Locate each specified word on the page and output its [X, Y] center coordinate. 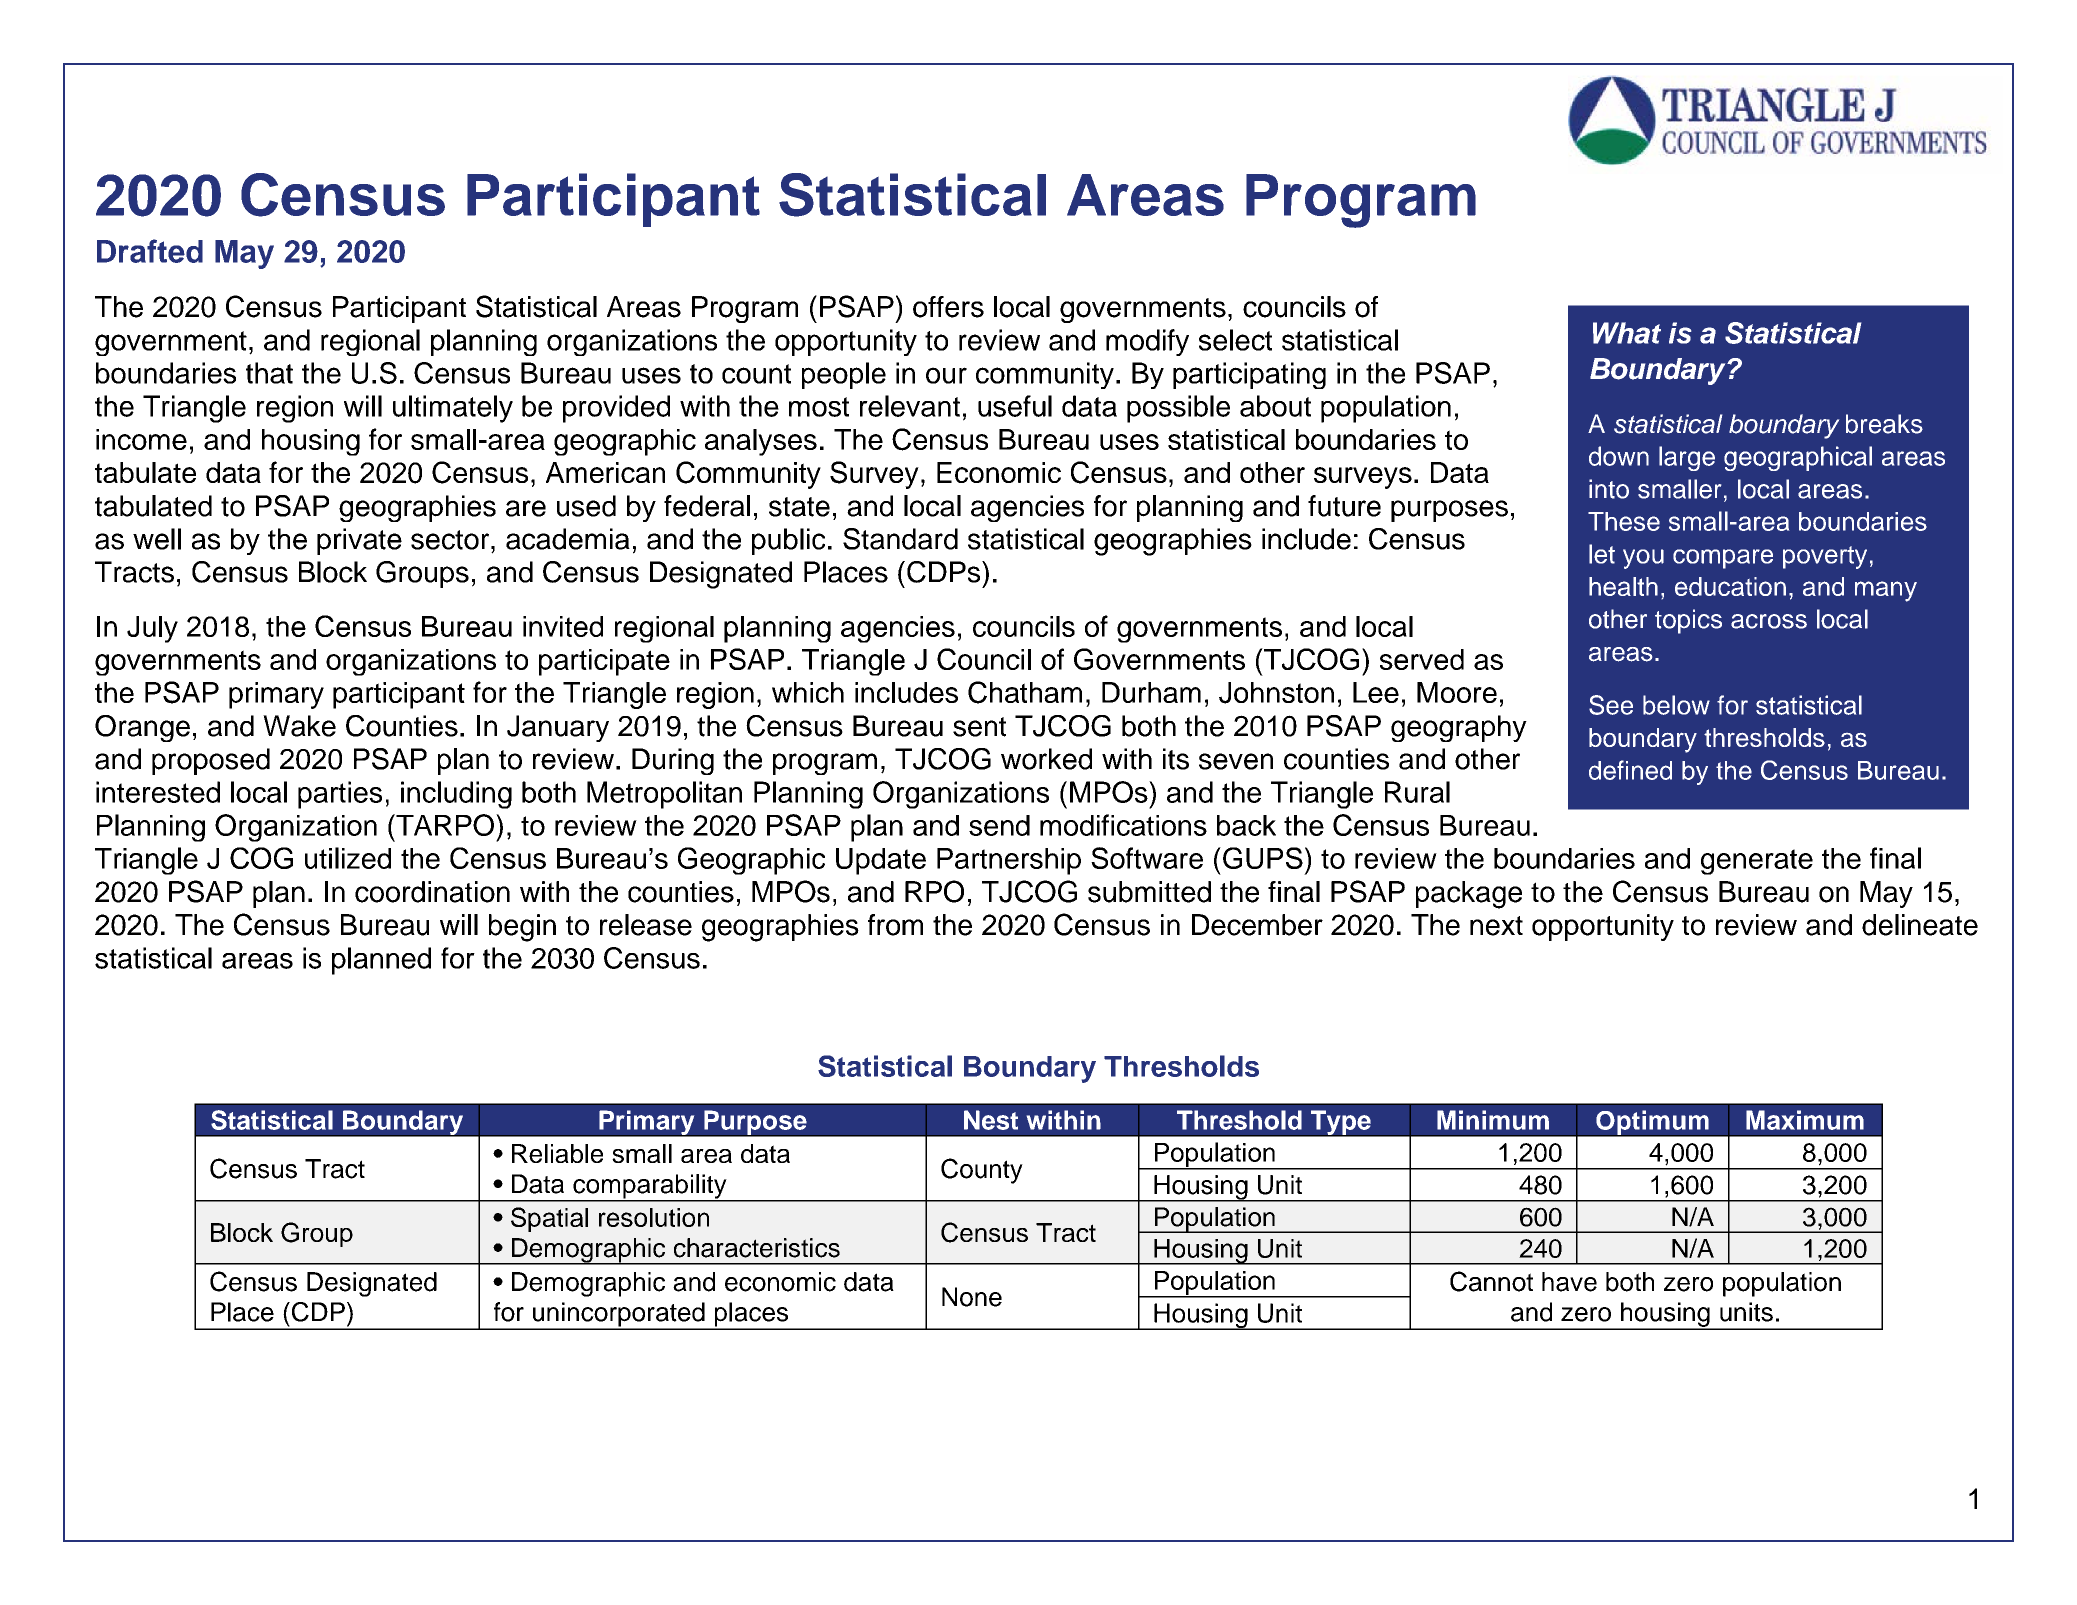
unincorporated [619, 1315]
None [972, 1297]
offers [948, 307]
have [1569, 1282]
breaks [1884, 424]
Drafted [150, 251]
